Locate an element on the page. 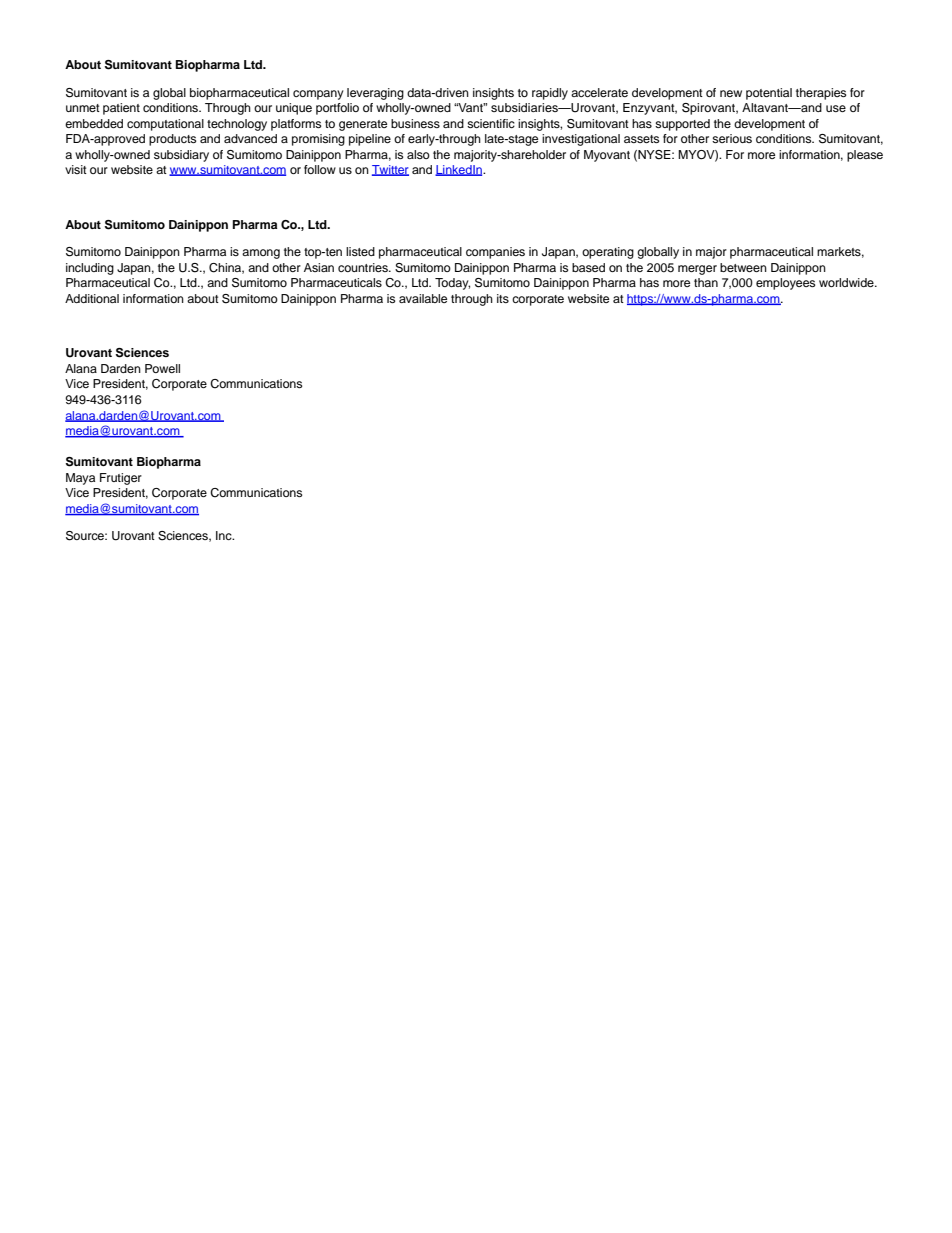 The image size is (952, 1233). available is located at coordinates (423, 298).
